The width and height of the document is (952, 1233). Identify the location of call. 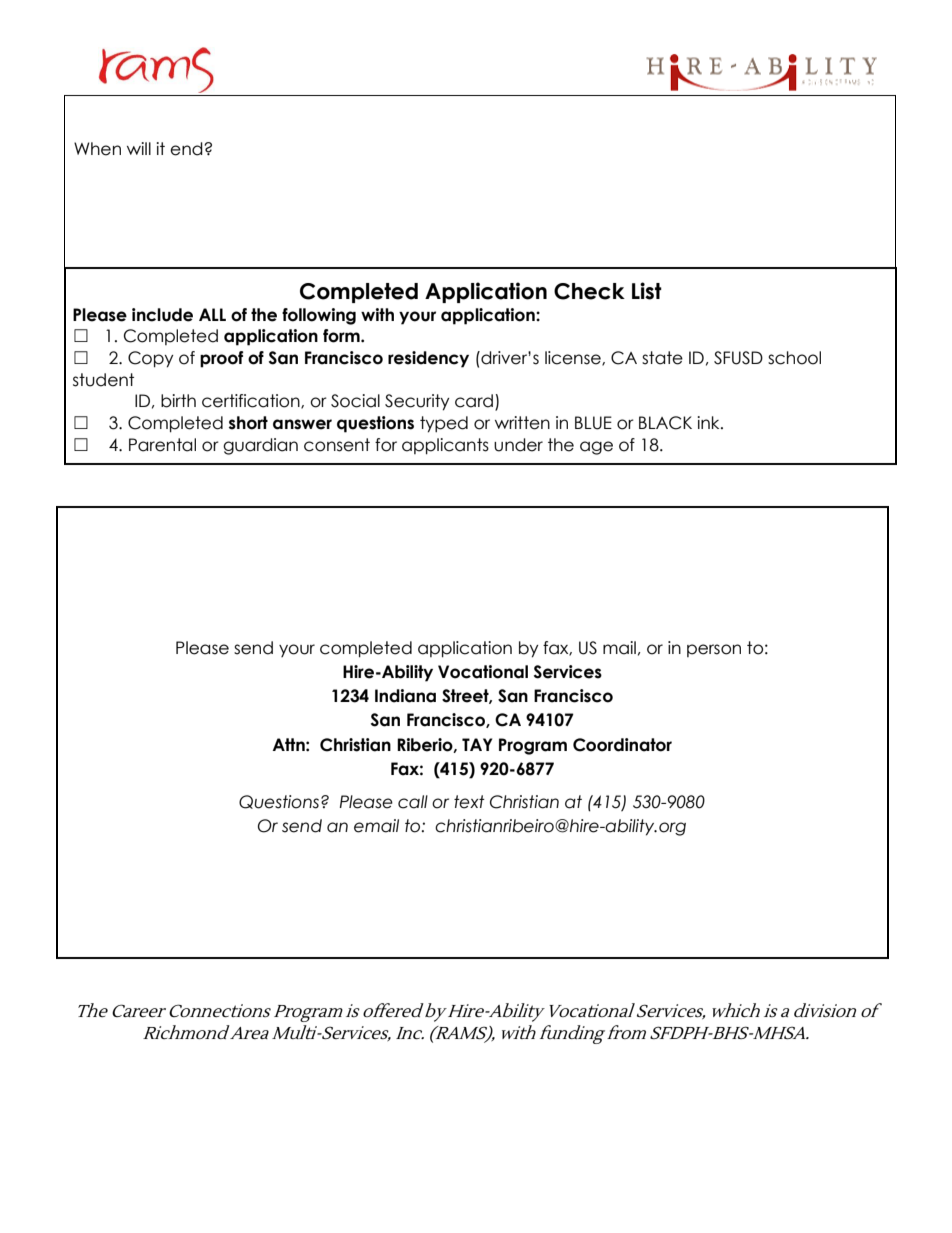
(413, 802).
